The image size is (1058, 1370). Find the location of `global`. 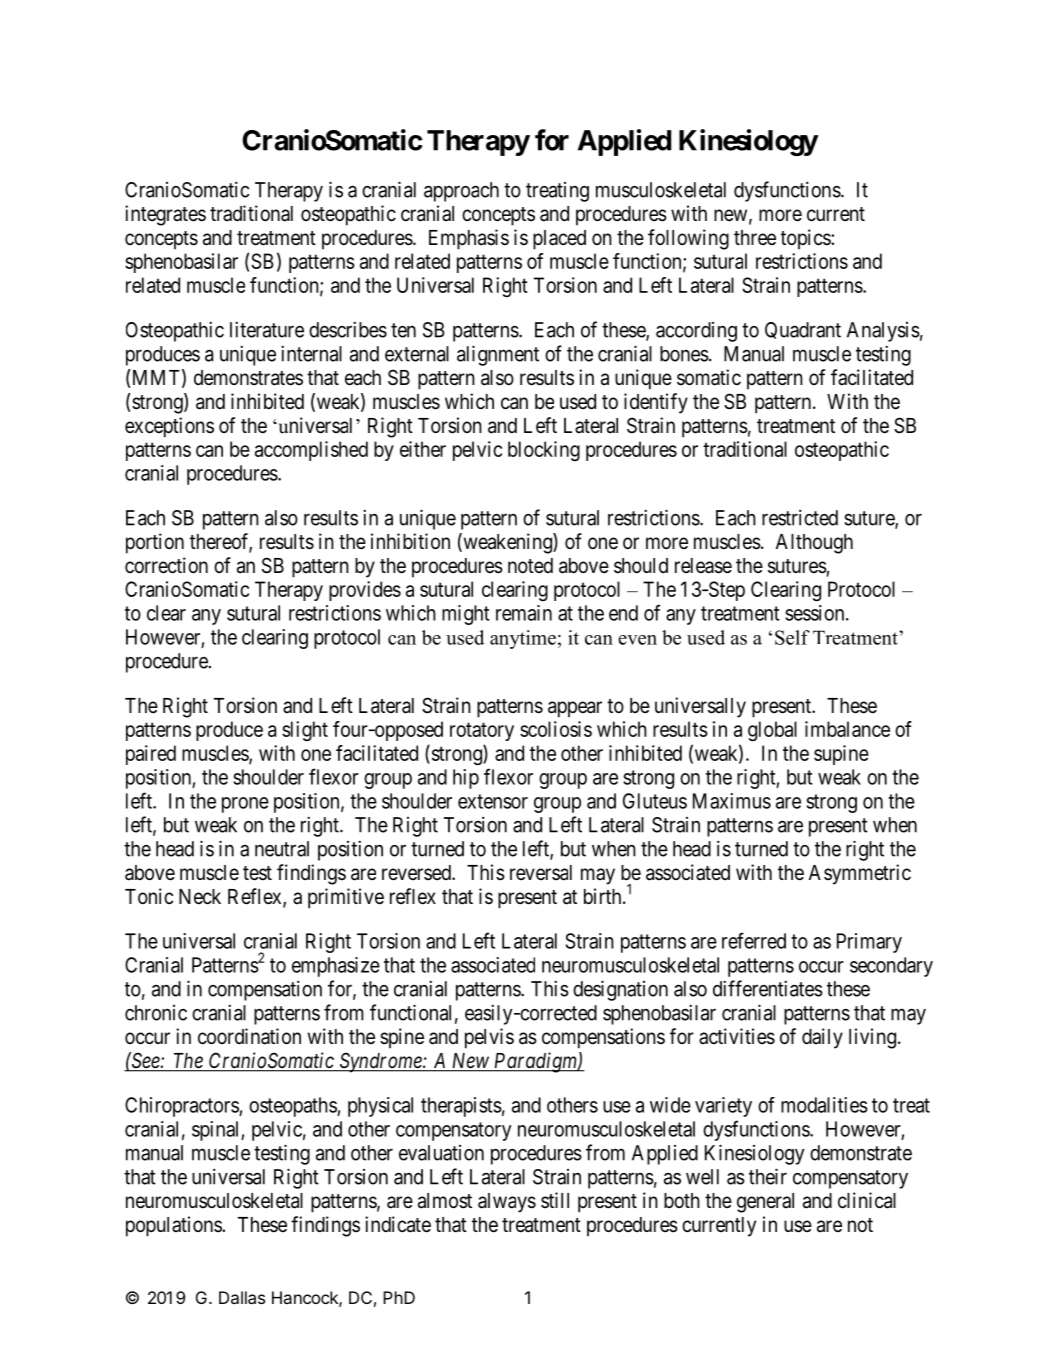

global is located at coordinates (772, 731).
